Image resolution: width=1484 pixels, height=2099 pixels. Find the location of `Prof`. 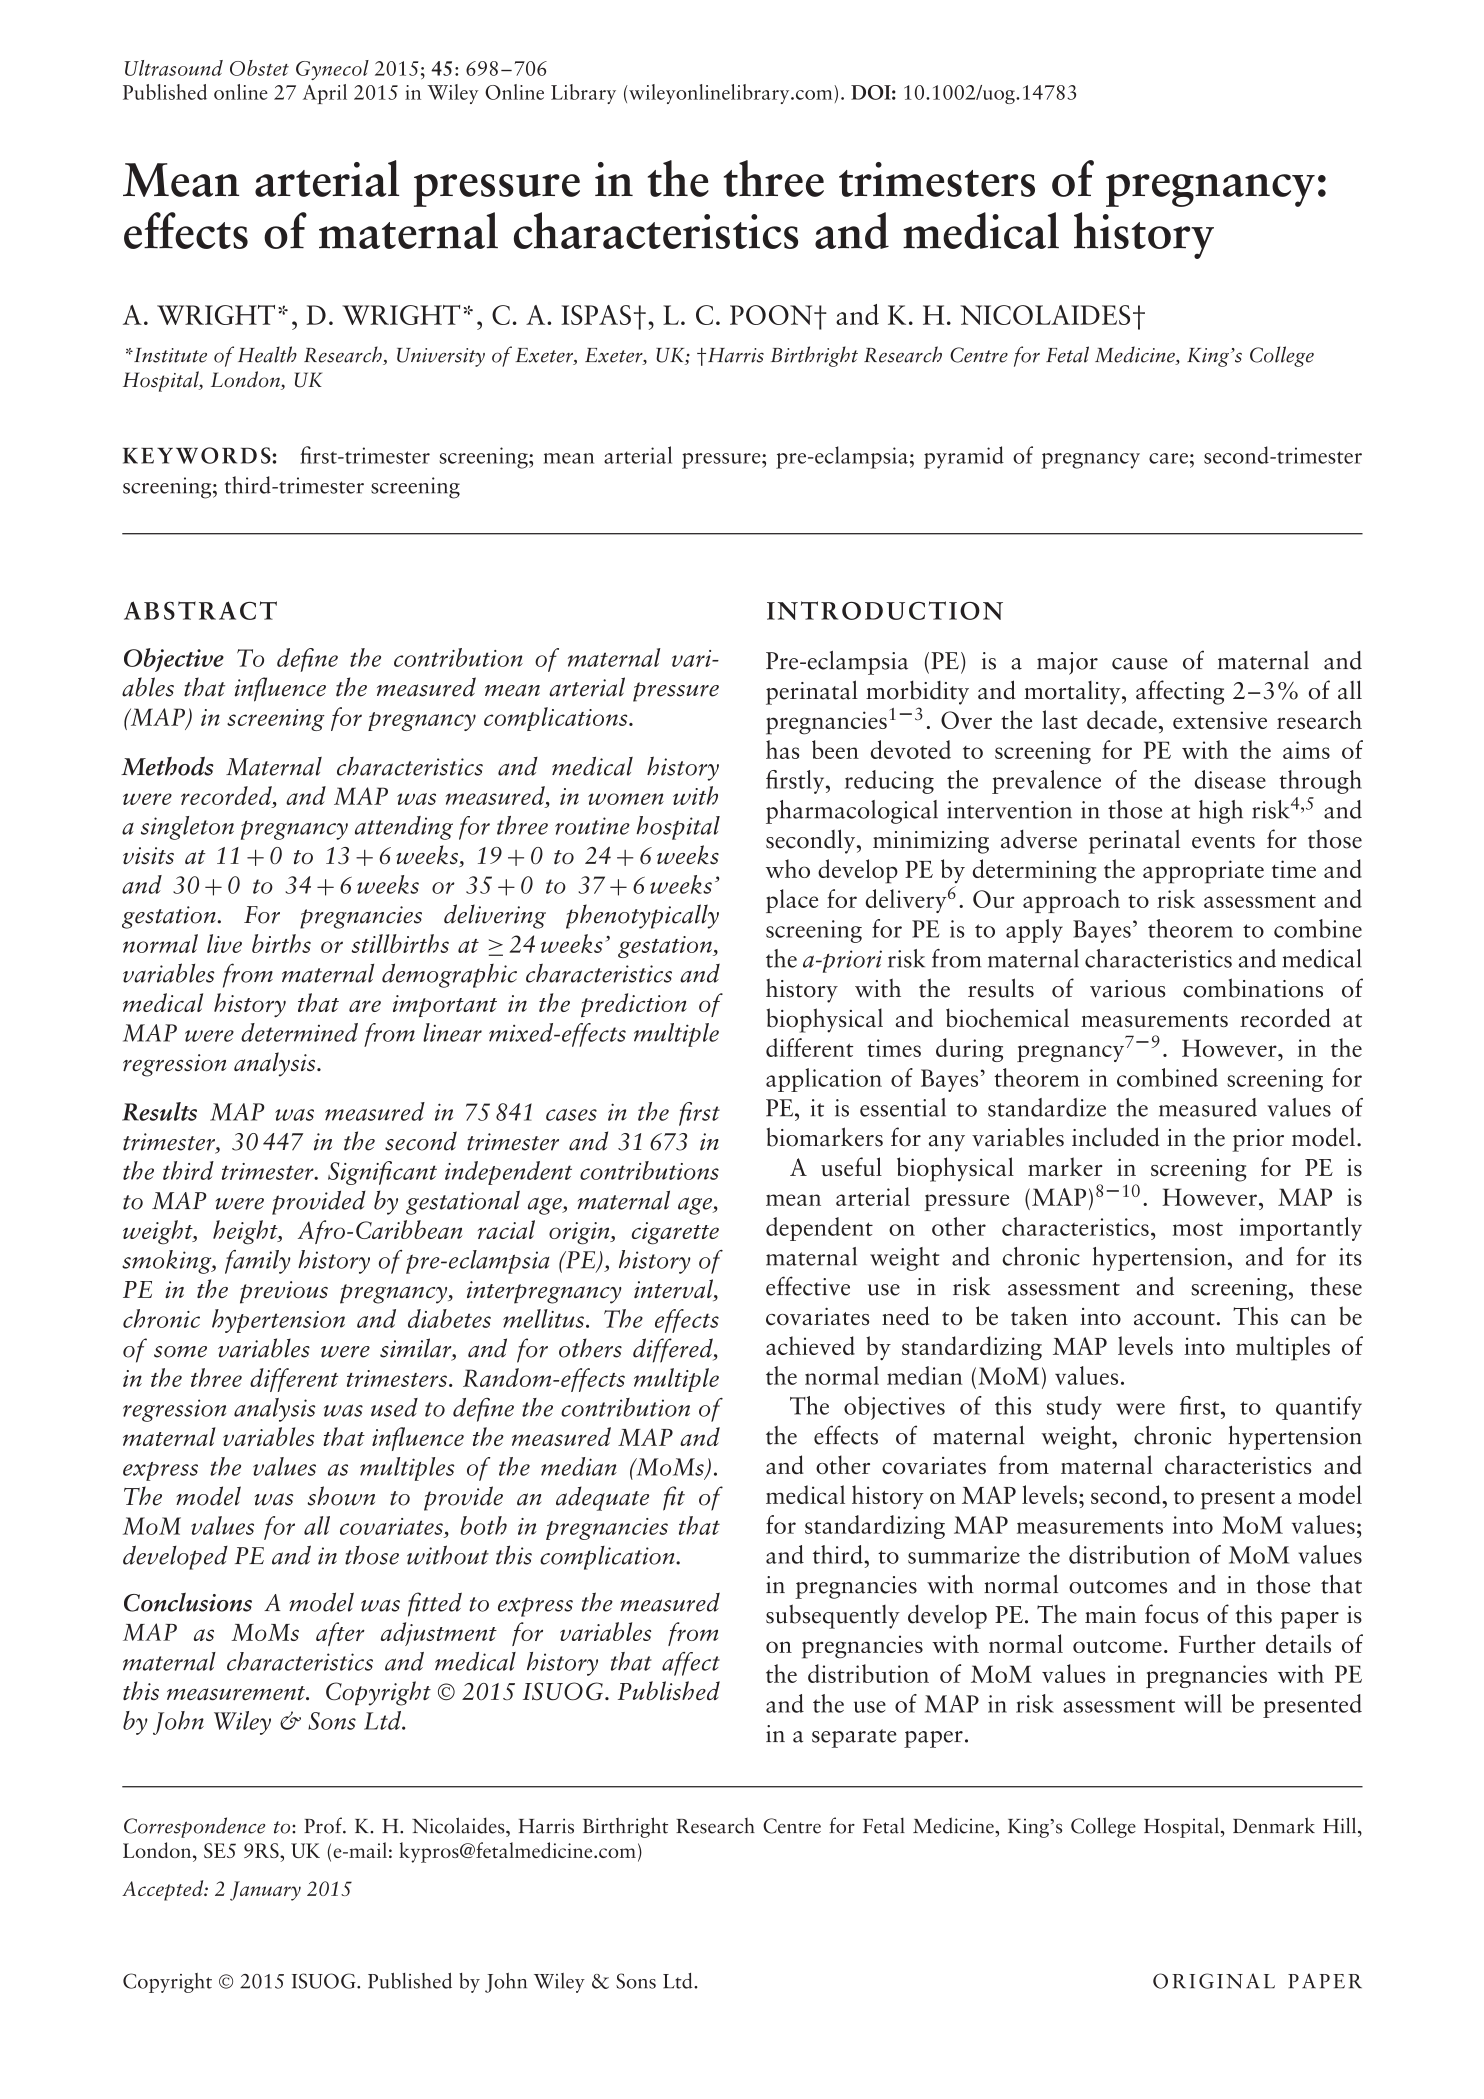

Prof is located at coordinates (324, 1825).
